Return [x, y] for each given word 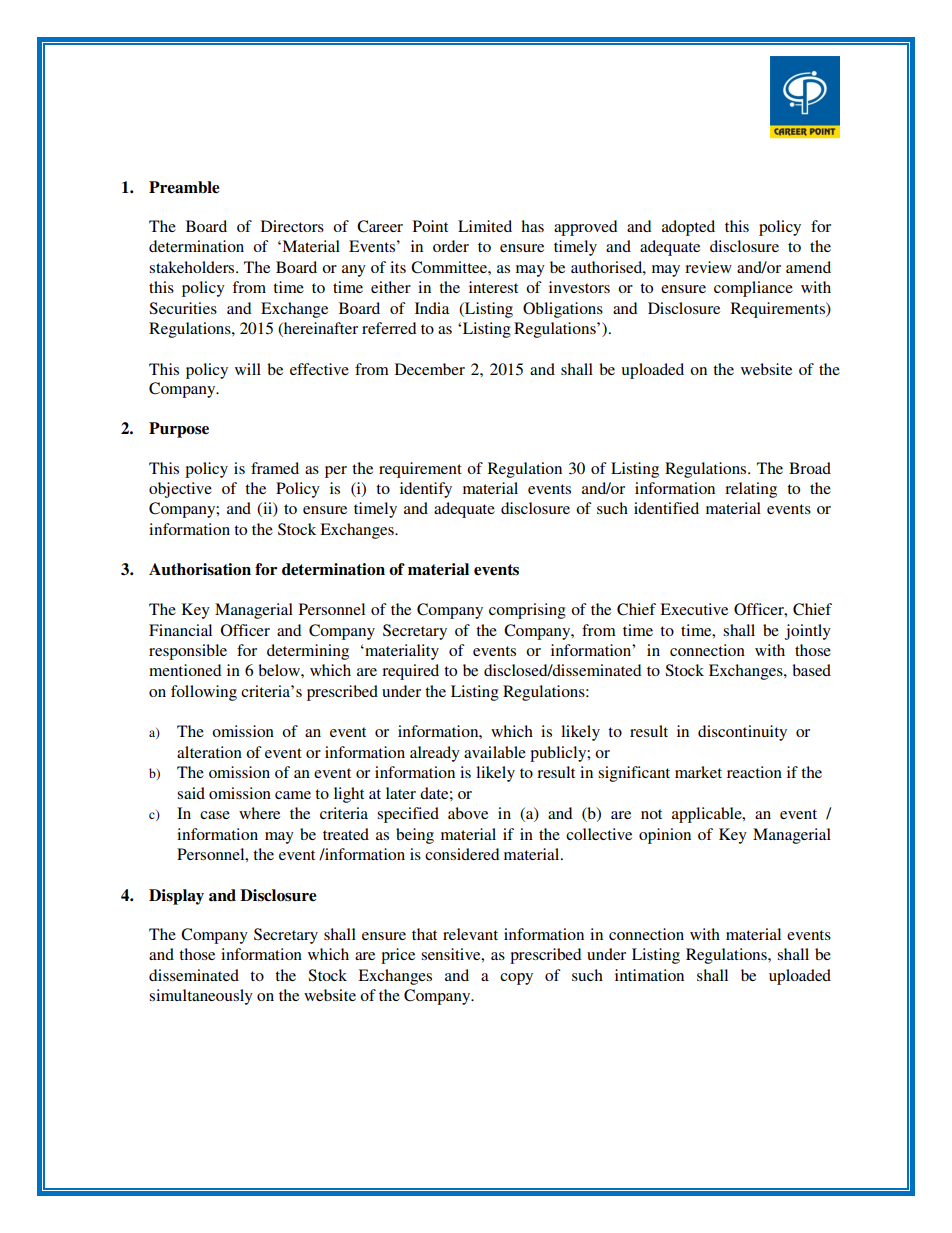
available [495, 752]
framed [275, 468]
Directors [292, 226]
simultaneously [201, 997]
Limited [485, 226]
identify [426, 490]
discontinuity [742, 733]
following [204, 693]
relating [751, 490]
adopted [688, 228]
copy [516, 979]
